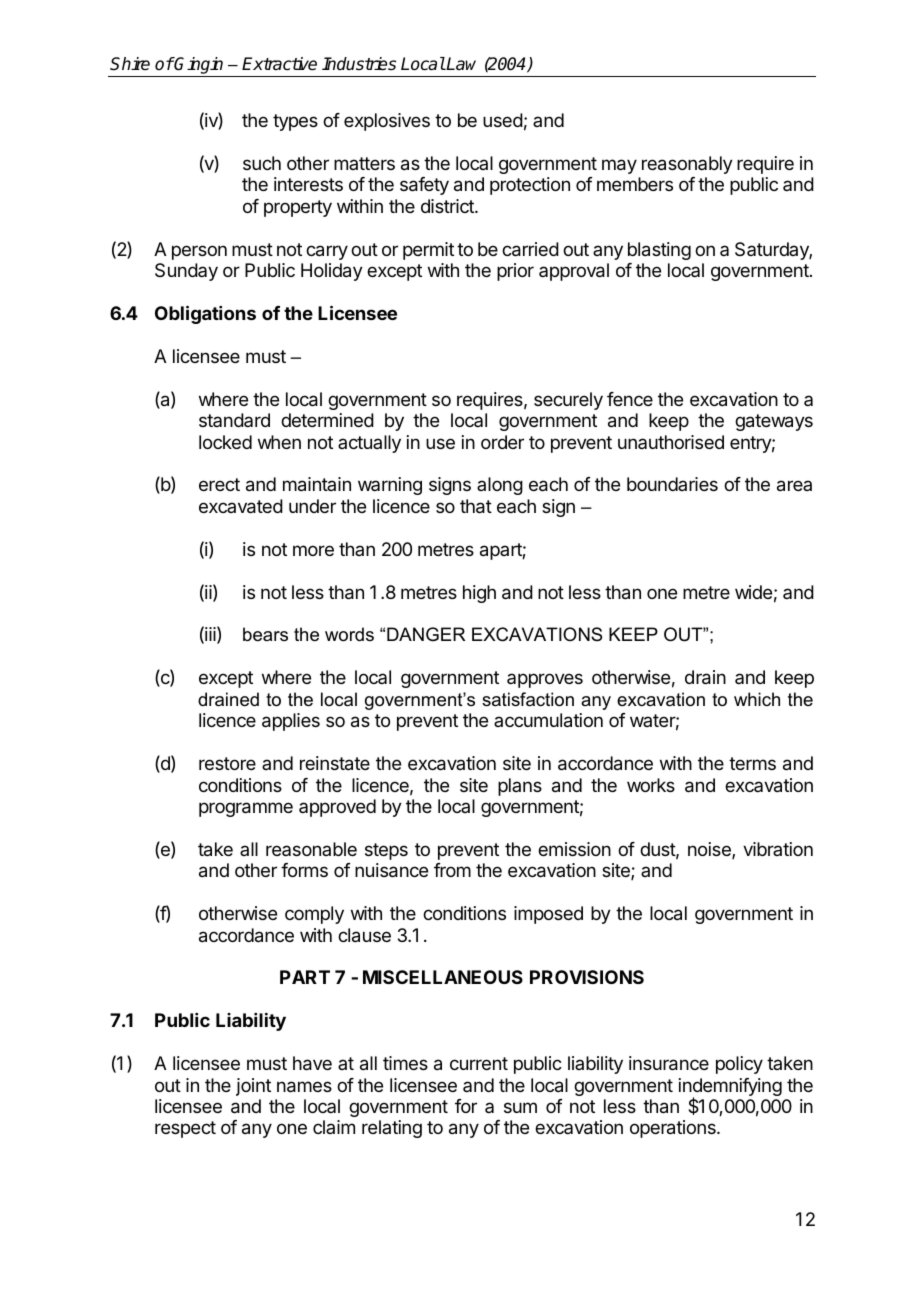 This image has width=924, height=1308. I want to click on Extractive, so click(279, 64).
